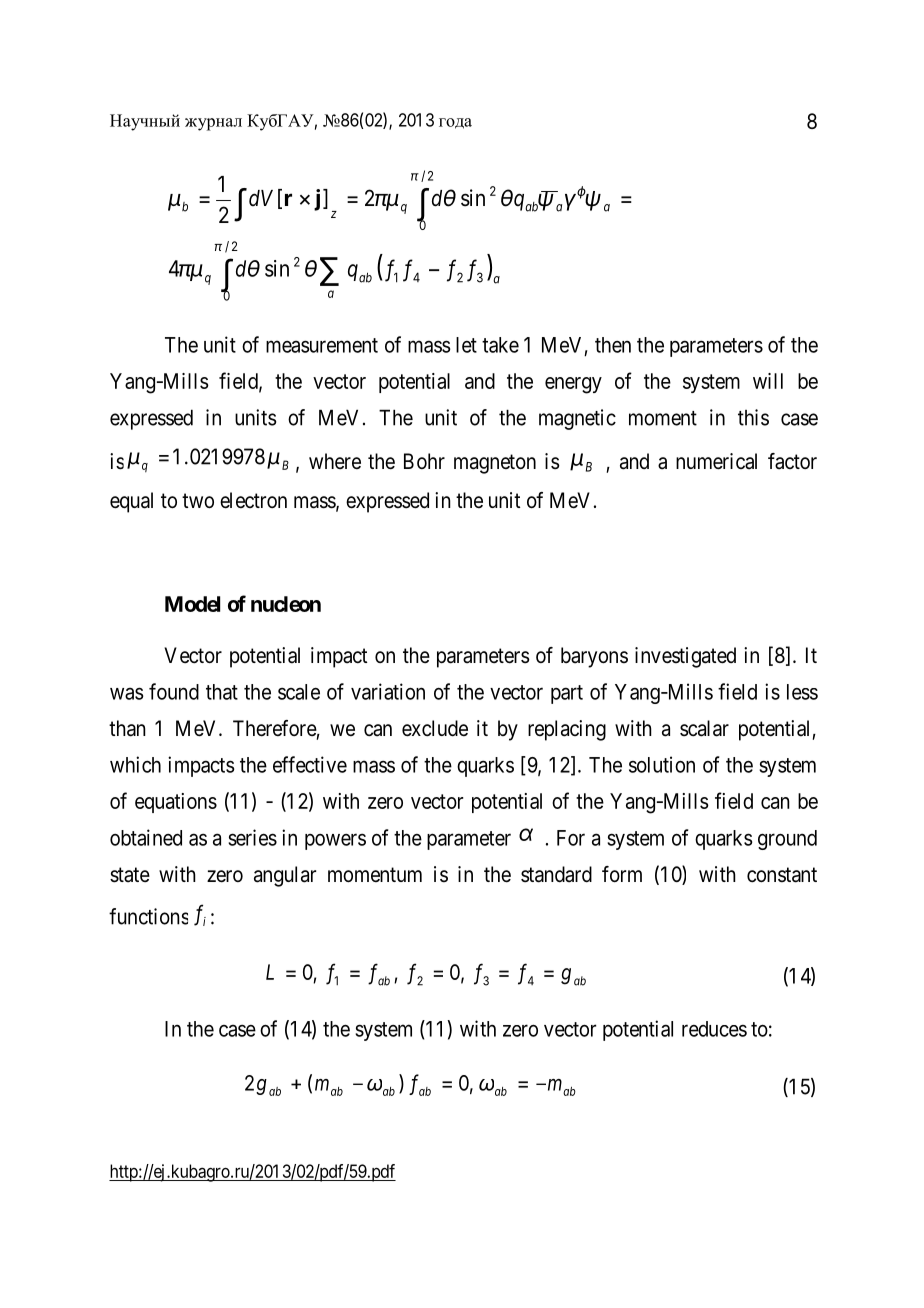 This image has width=924, height=1308. I want to click on numerical, so click(716, 461).
